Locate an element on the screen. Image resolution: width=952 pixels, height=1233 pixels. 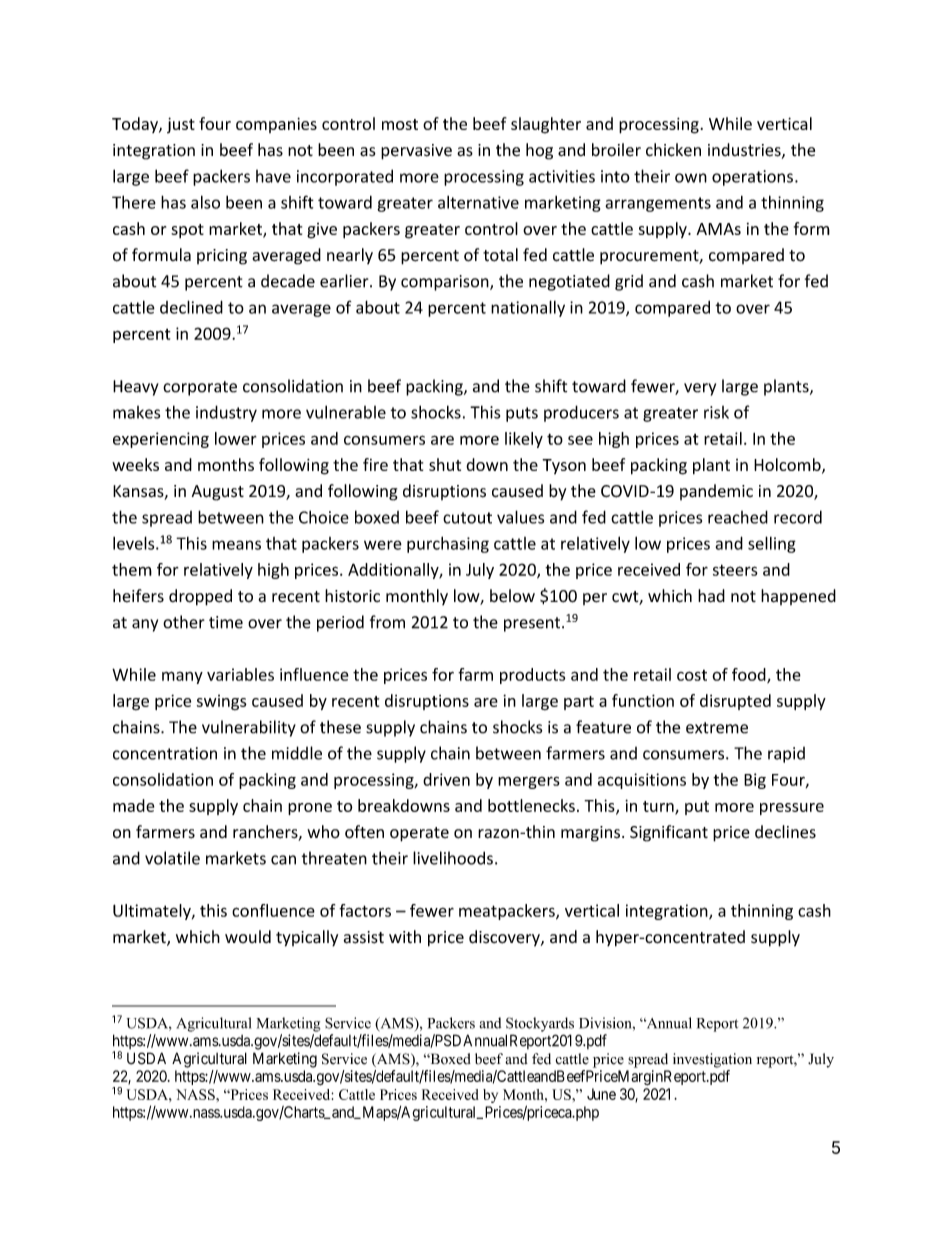
Significant is located at coordinates (669, 833).
